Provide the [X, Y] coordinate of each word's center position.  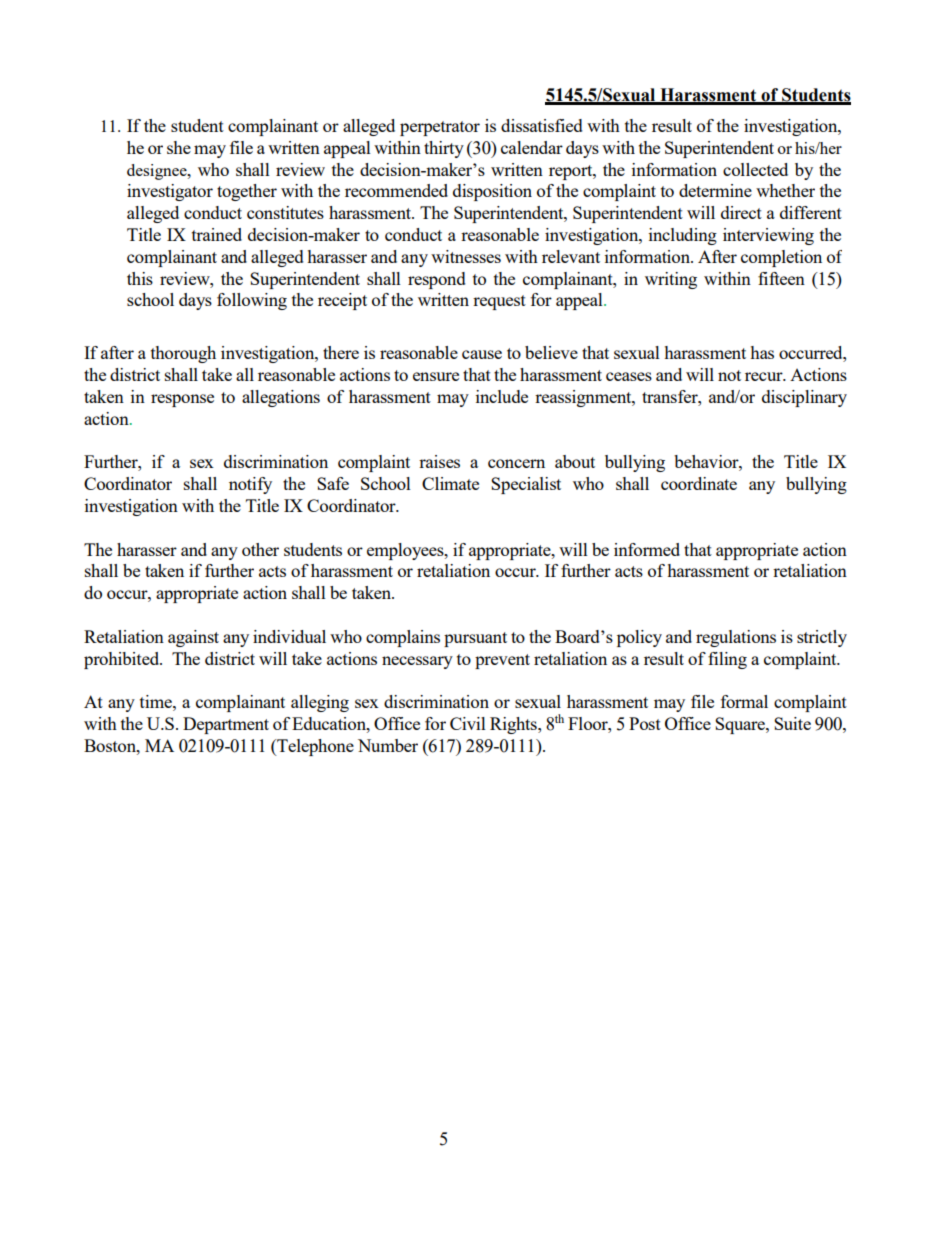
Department [226, 725]
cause [482, 354]
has [762, 352]
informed [647, 549]
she [179, 147]
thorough [183, 354]
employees [406, 551]
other [260, 549]
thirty [444, 149]
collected [755, 169]
